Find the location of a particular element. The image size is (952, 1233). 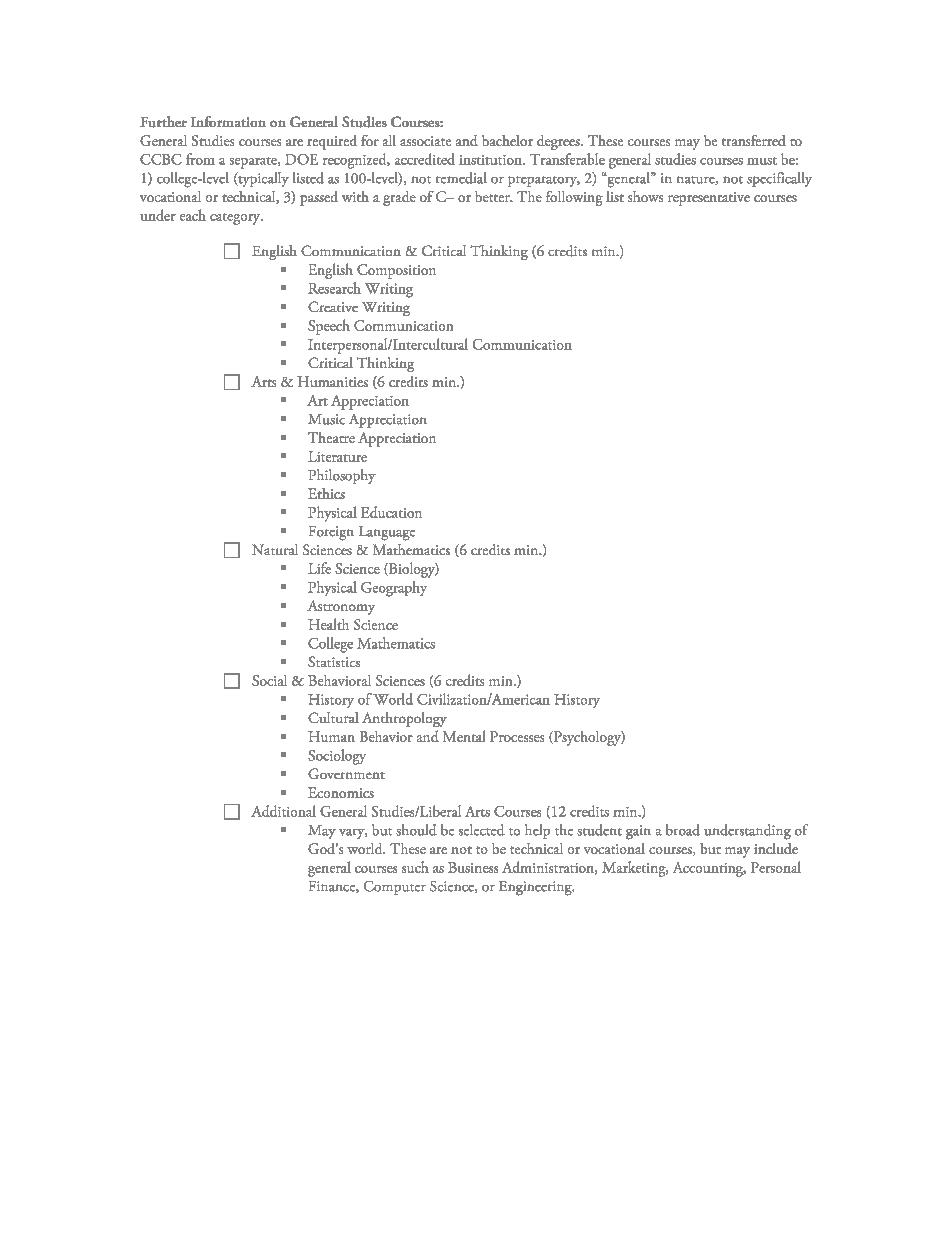

Health is located at coordinates (328, 624).
